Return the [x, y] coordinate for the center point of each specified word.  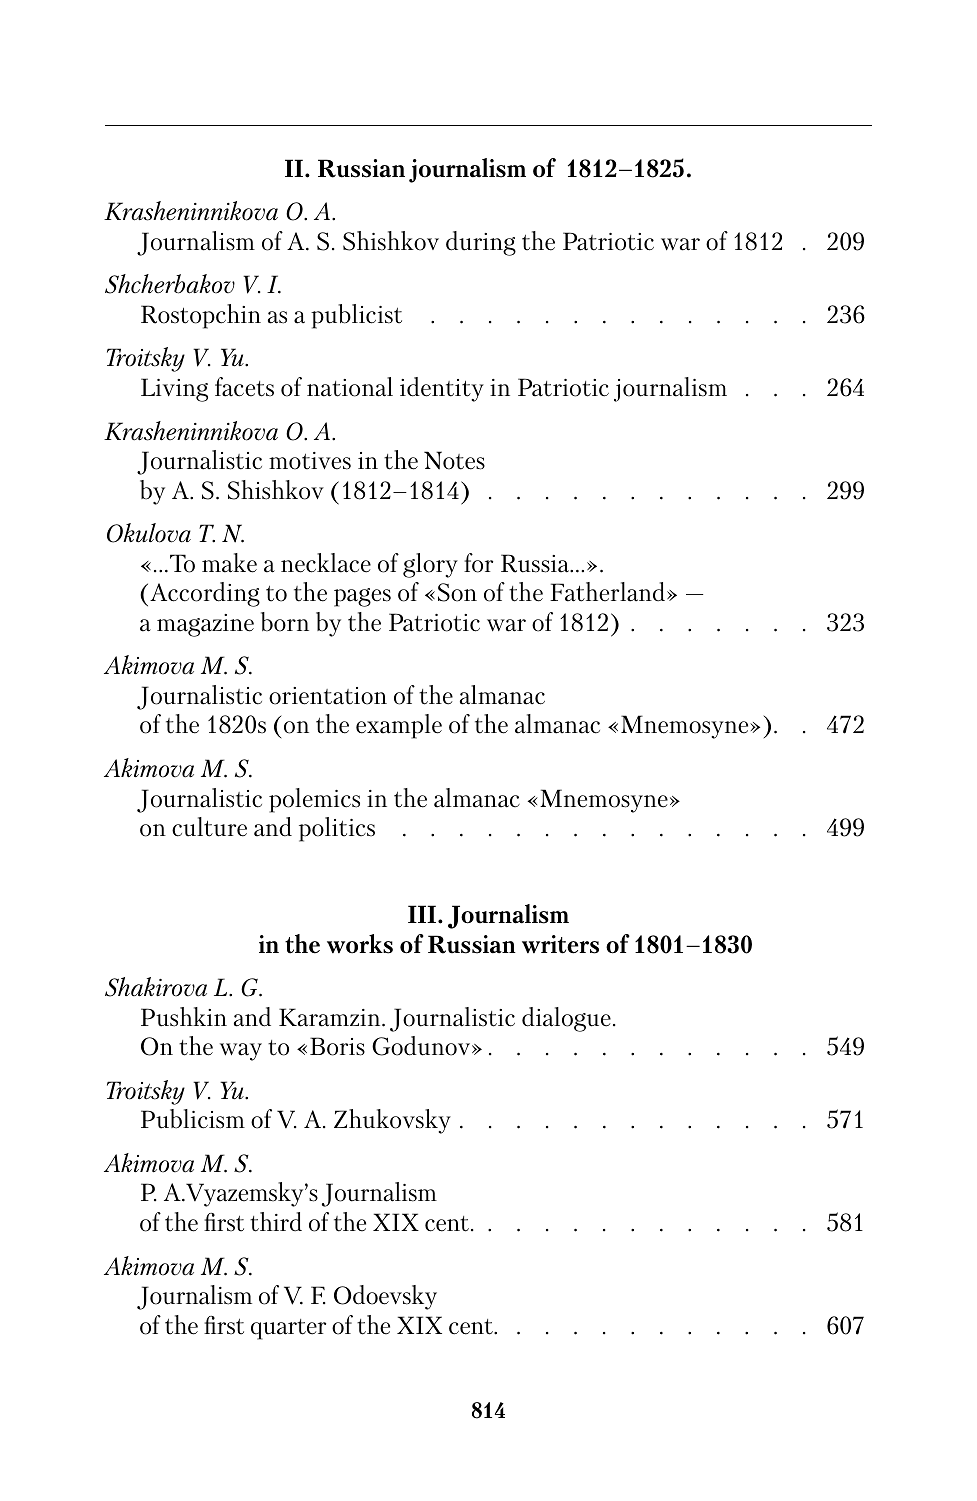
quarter [288, 1329]
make [229, 563]
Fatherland [609, 592]
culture [209, 827]
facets [244, 387]
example [399, 726]
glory [430, 565]
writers [560, 944]
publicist [356, 316]
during [481, 243]
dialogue [566, 1019]
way [241, 1052]
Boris [337, 1046]
